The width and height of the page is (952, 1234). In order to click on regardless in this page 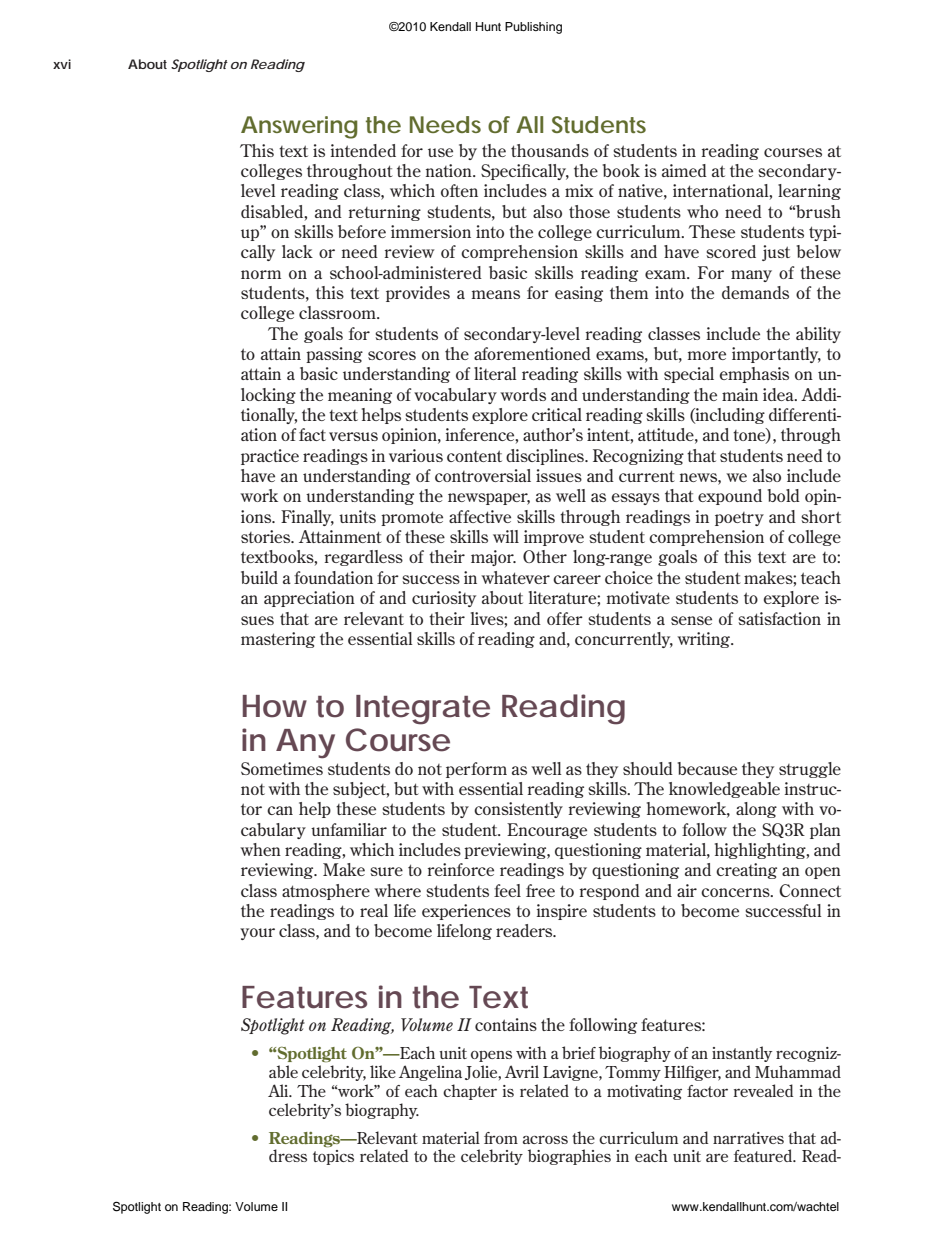, I will do `click(364, 558)`.
